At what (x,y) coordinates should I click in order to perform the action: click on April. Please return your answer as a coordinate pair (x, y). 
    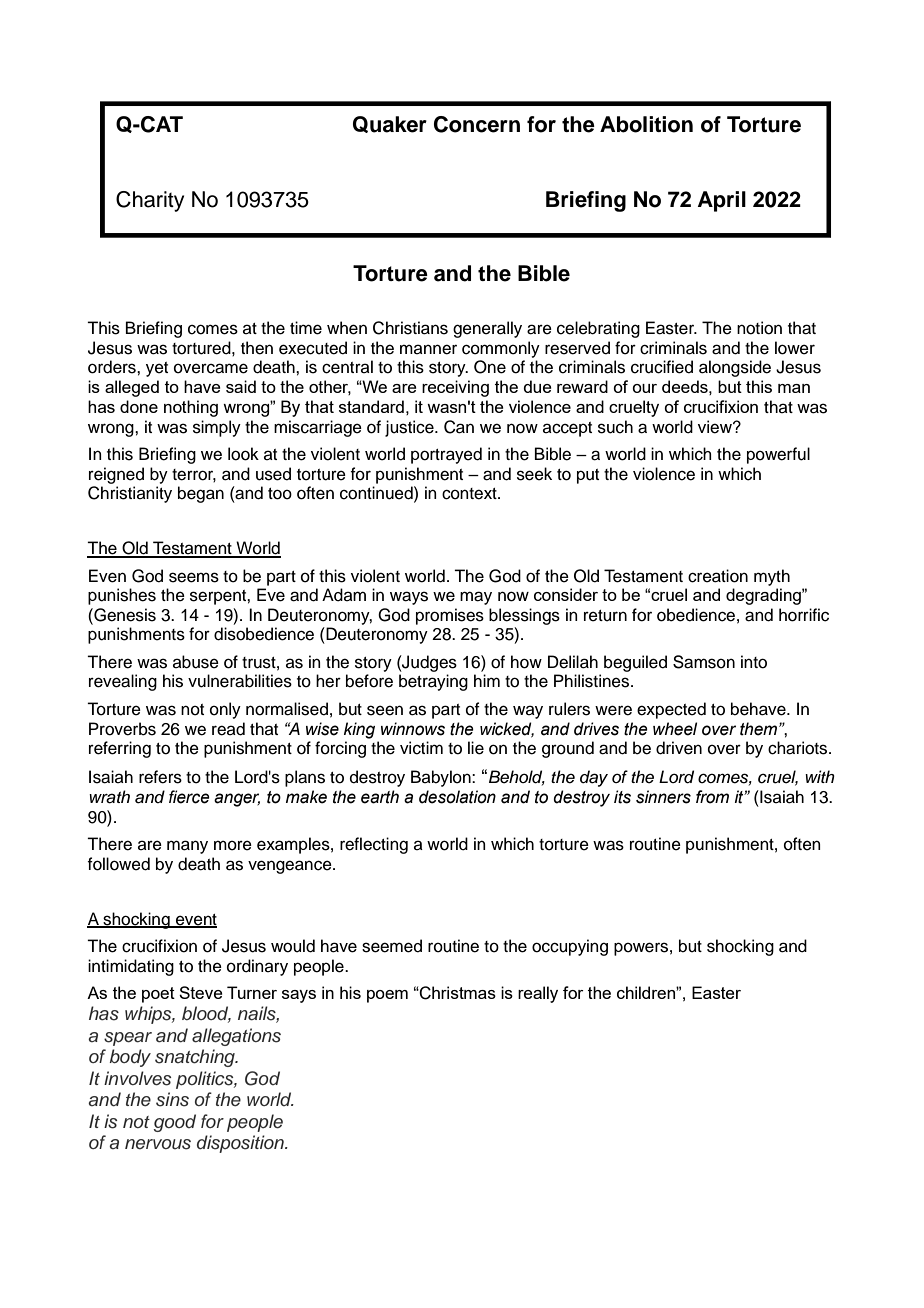
    Looking at the image, I should click on (722, 201).
